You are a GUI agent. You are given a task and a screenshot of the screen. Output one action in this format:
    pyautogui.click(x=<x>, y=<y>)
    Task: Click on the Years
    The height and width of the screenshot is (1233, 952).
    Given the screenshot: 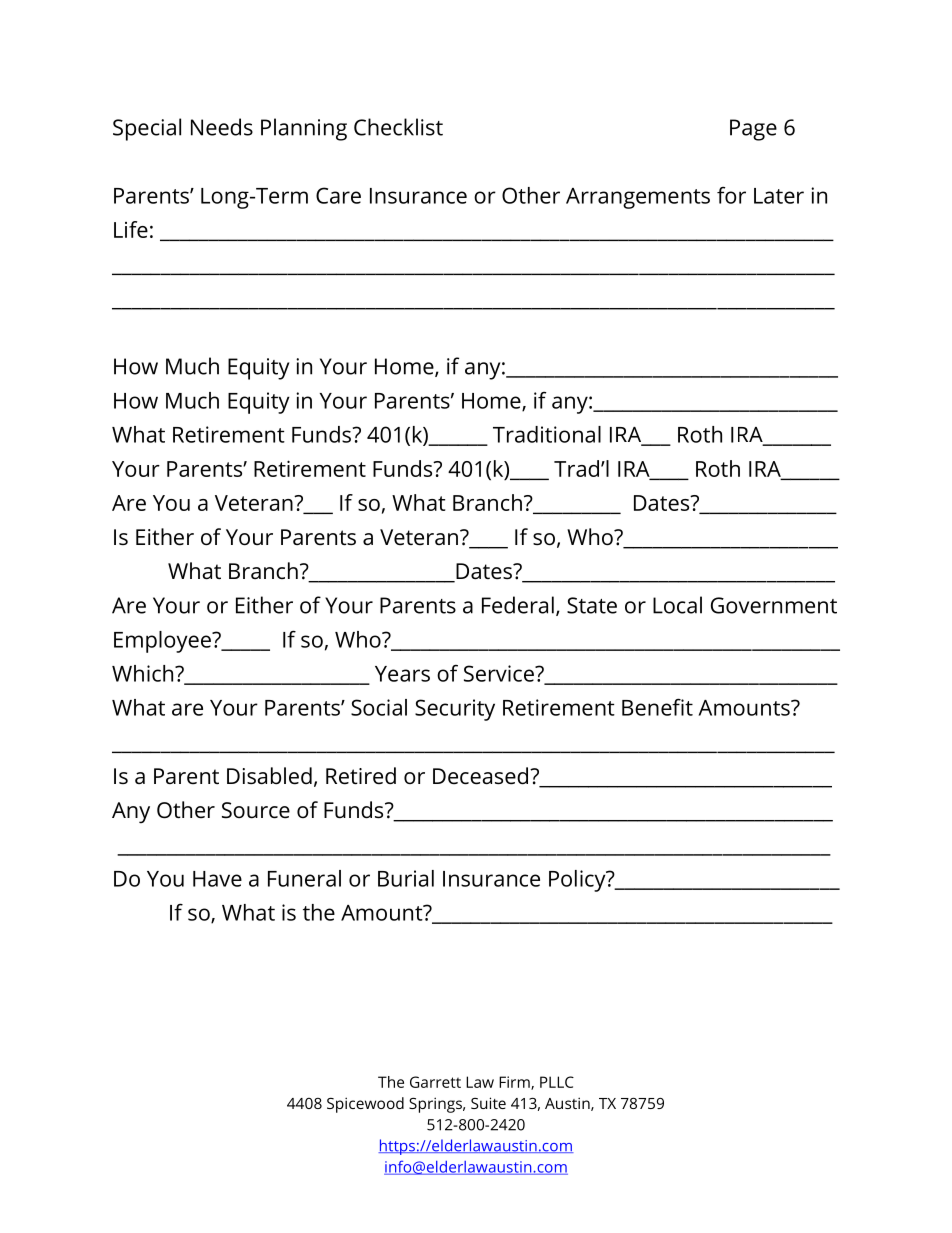 What is the action you would take?
    pyautogui.click(x=402, y=674)
